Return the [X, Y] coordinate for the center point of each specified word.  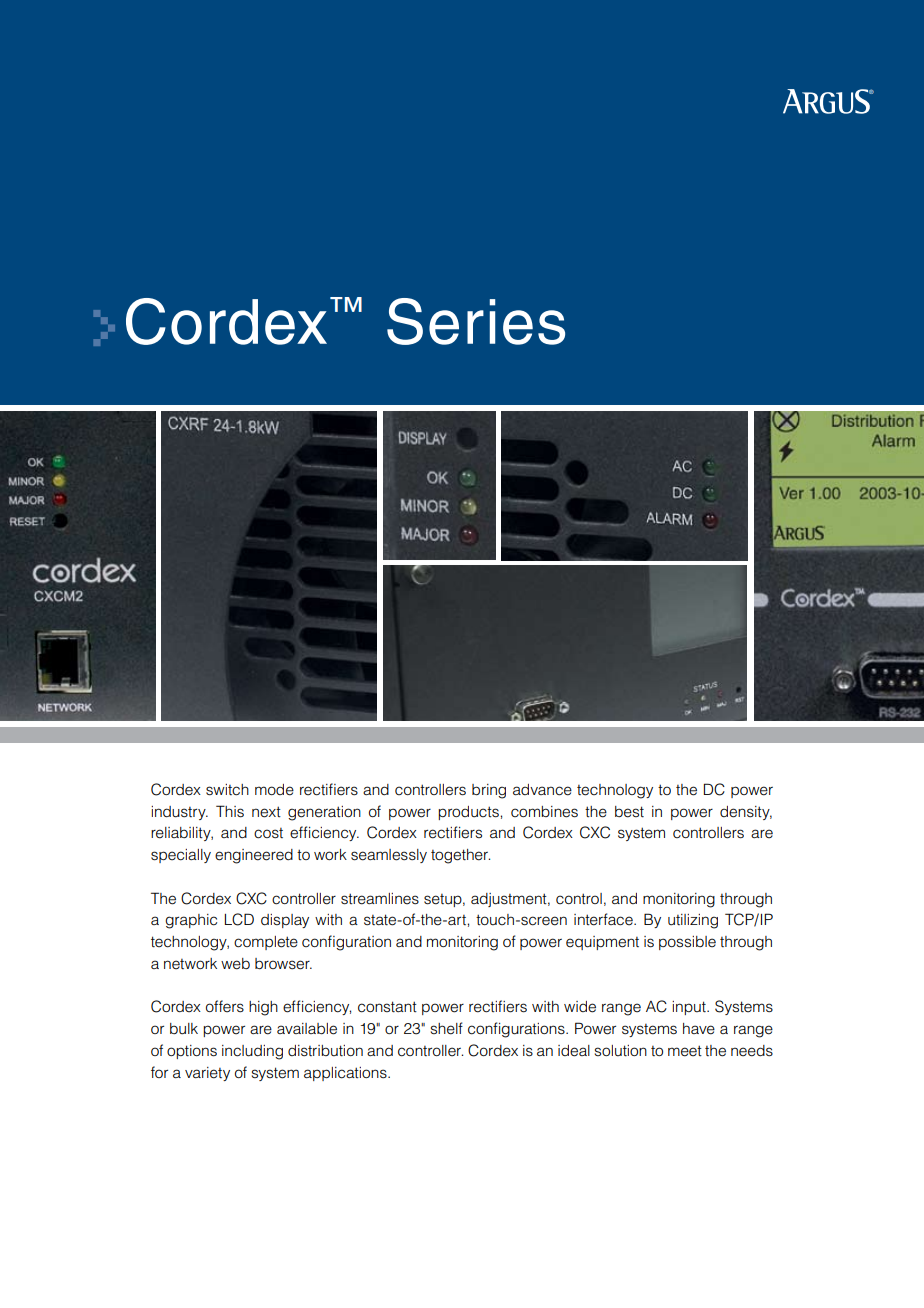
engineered [254, 856]
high [263, 1008]
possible [687, 943]
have [699, 1029]
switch [227, 790]
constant [387, 1007]
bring [489, 791]
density [746, 813]
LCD [239, 919]
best [629, 812]
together [460, 856]
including [252, 1052]
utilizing [693, 921]
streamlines [380, 899]
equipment [602, 943]
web [235, 964]
